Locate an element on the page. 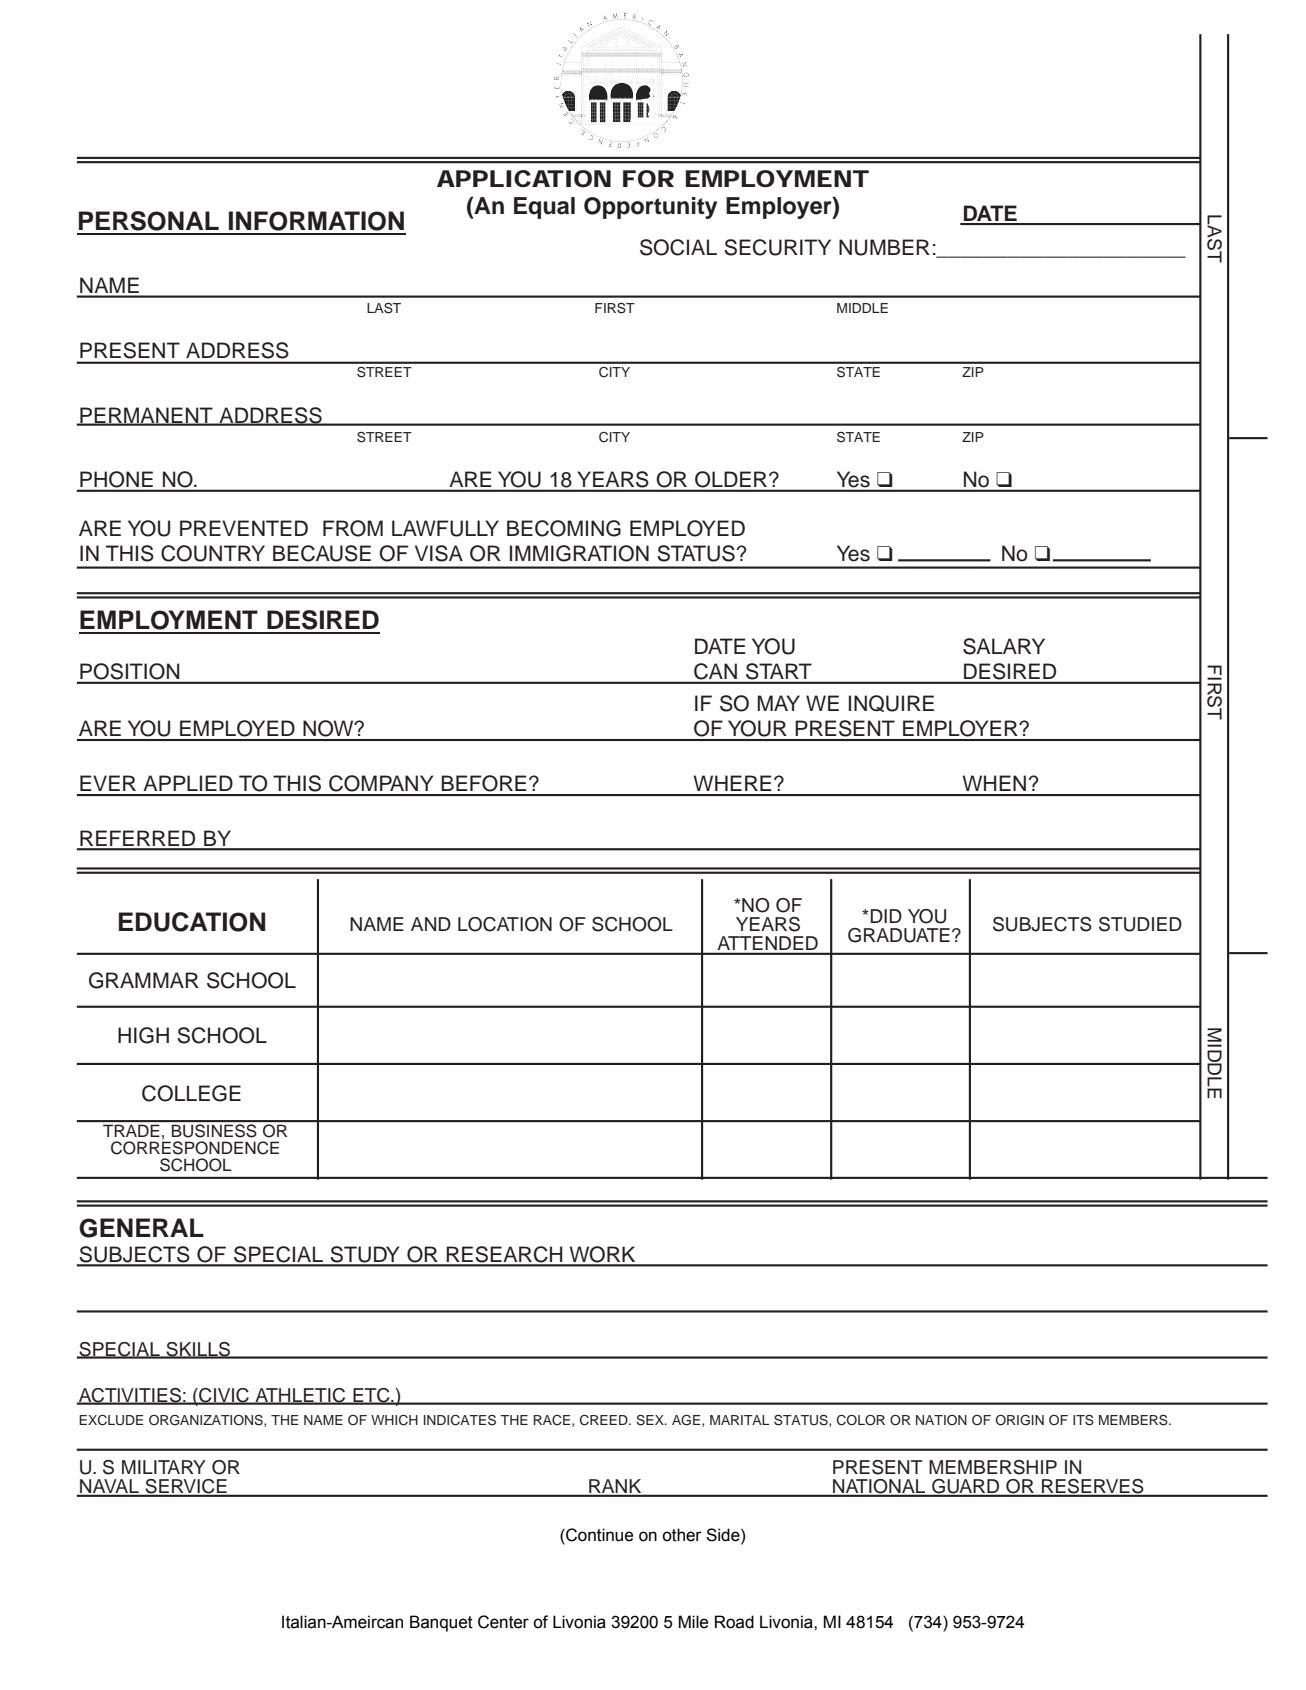 Image resolution: width=1306 pixels, height=1690 pixels. YOUR is located at coordinates (757, 728).
